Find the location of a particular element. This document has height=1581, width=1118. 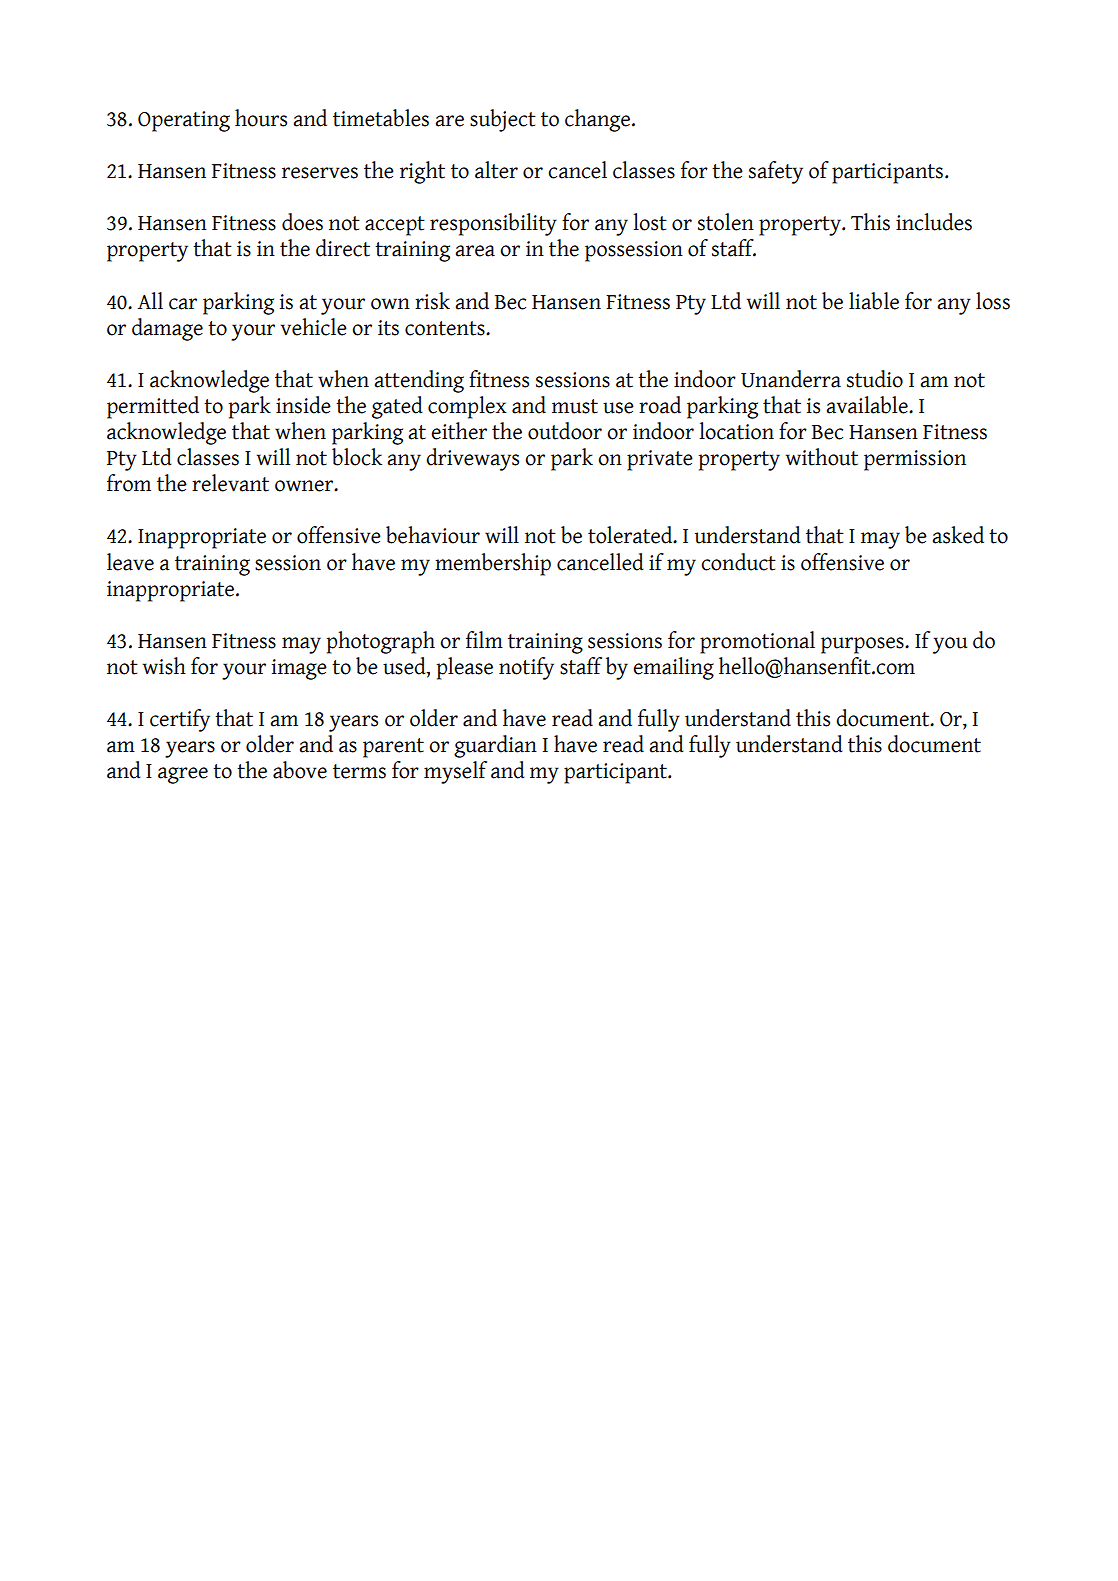

hours is located at coordinates (261, 118).
